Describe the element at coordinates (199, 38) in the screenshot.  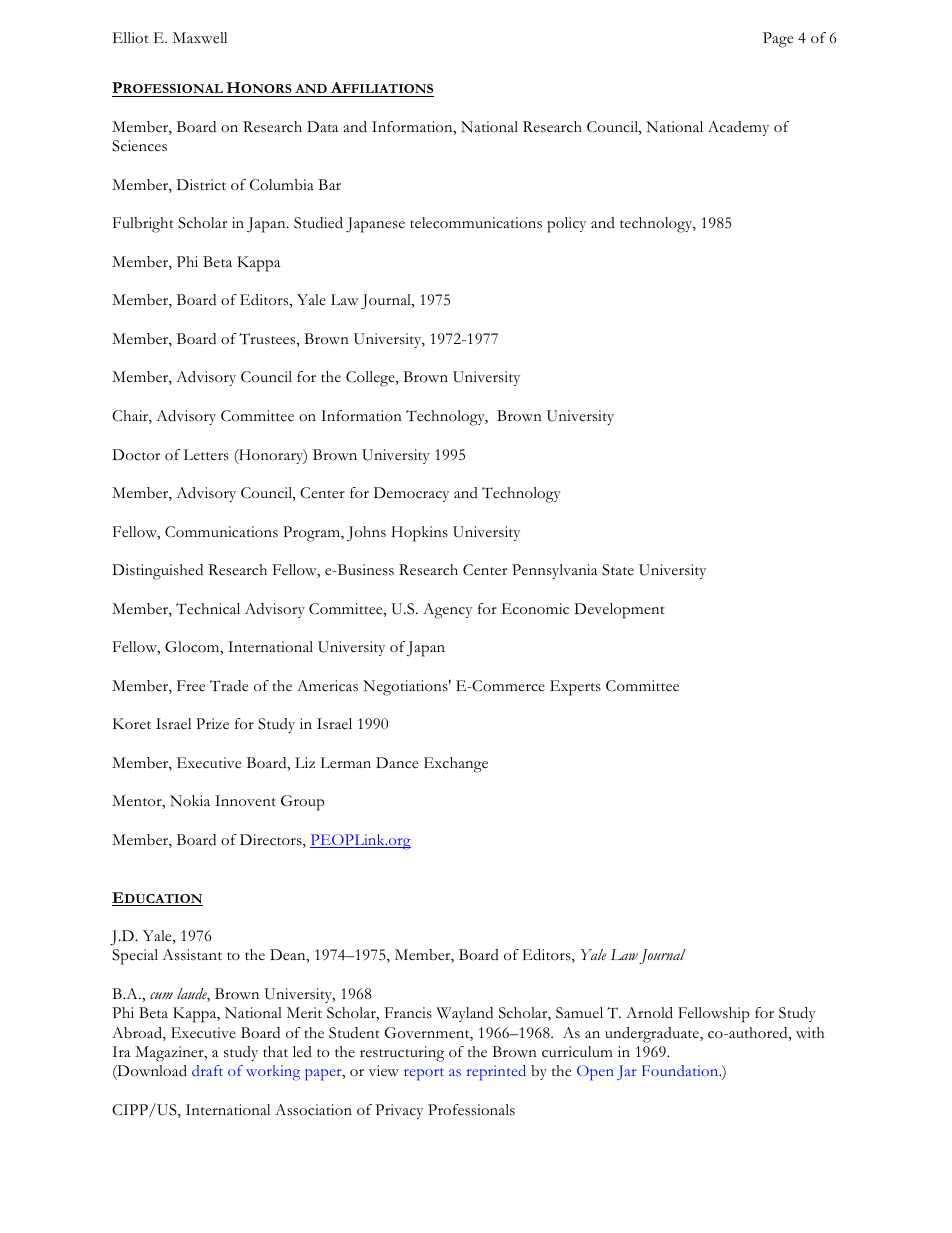
I see `Maxwell` at that location.
